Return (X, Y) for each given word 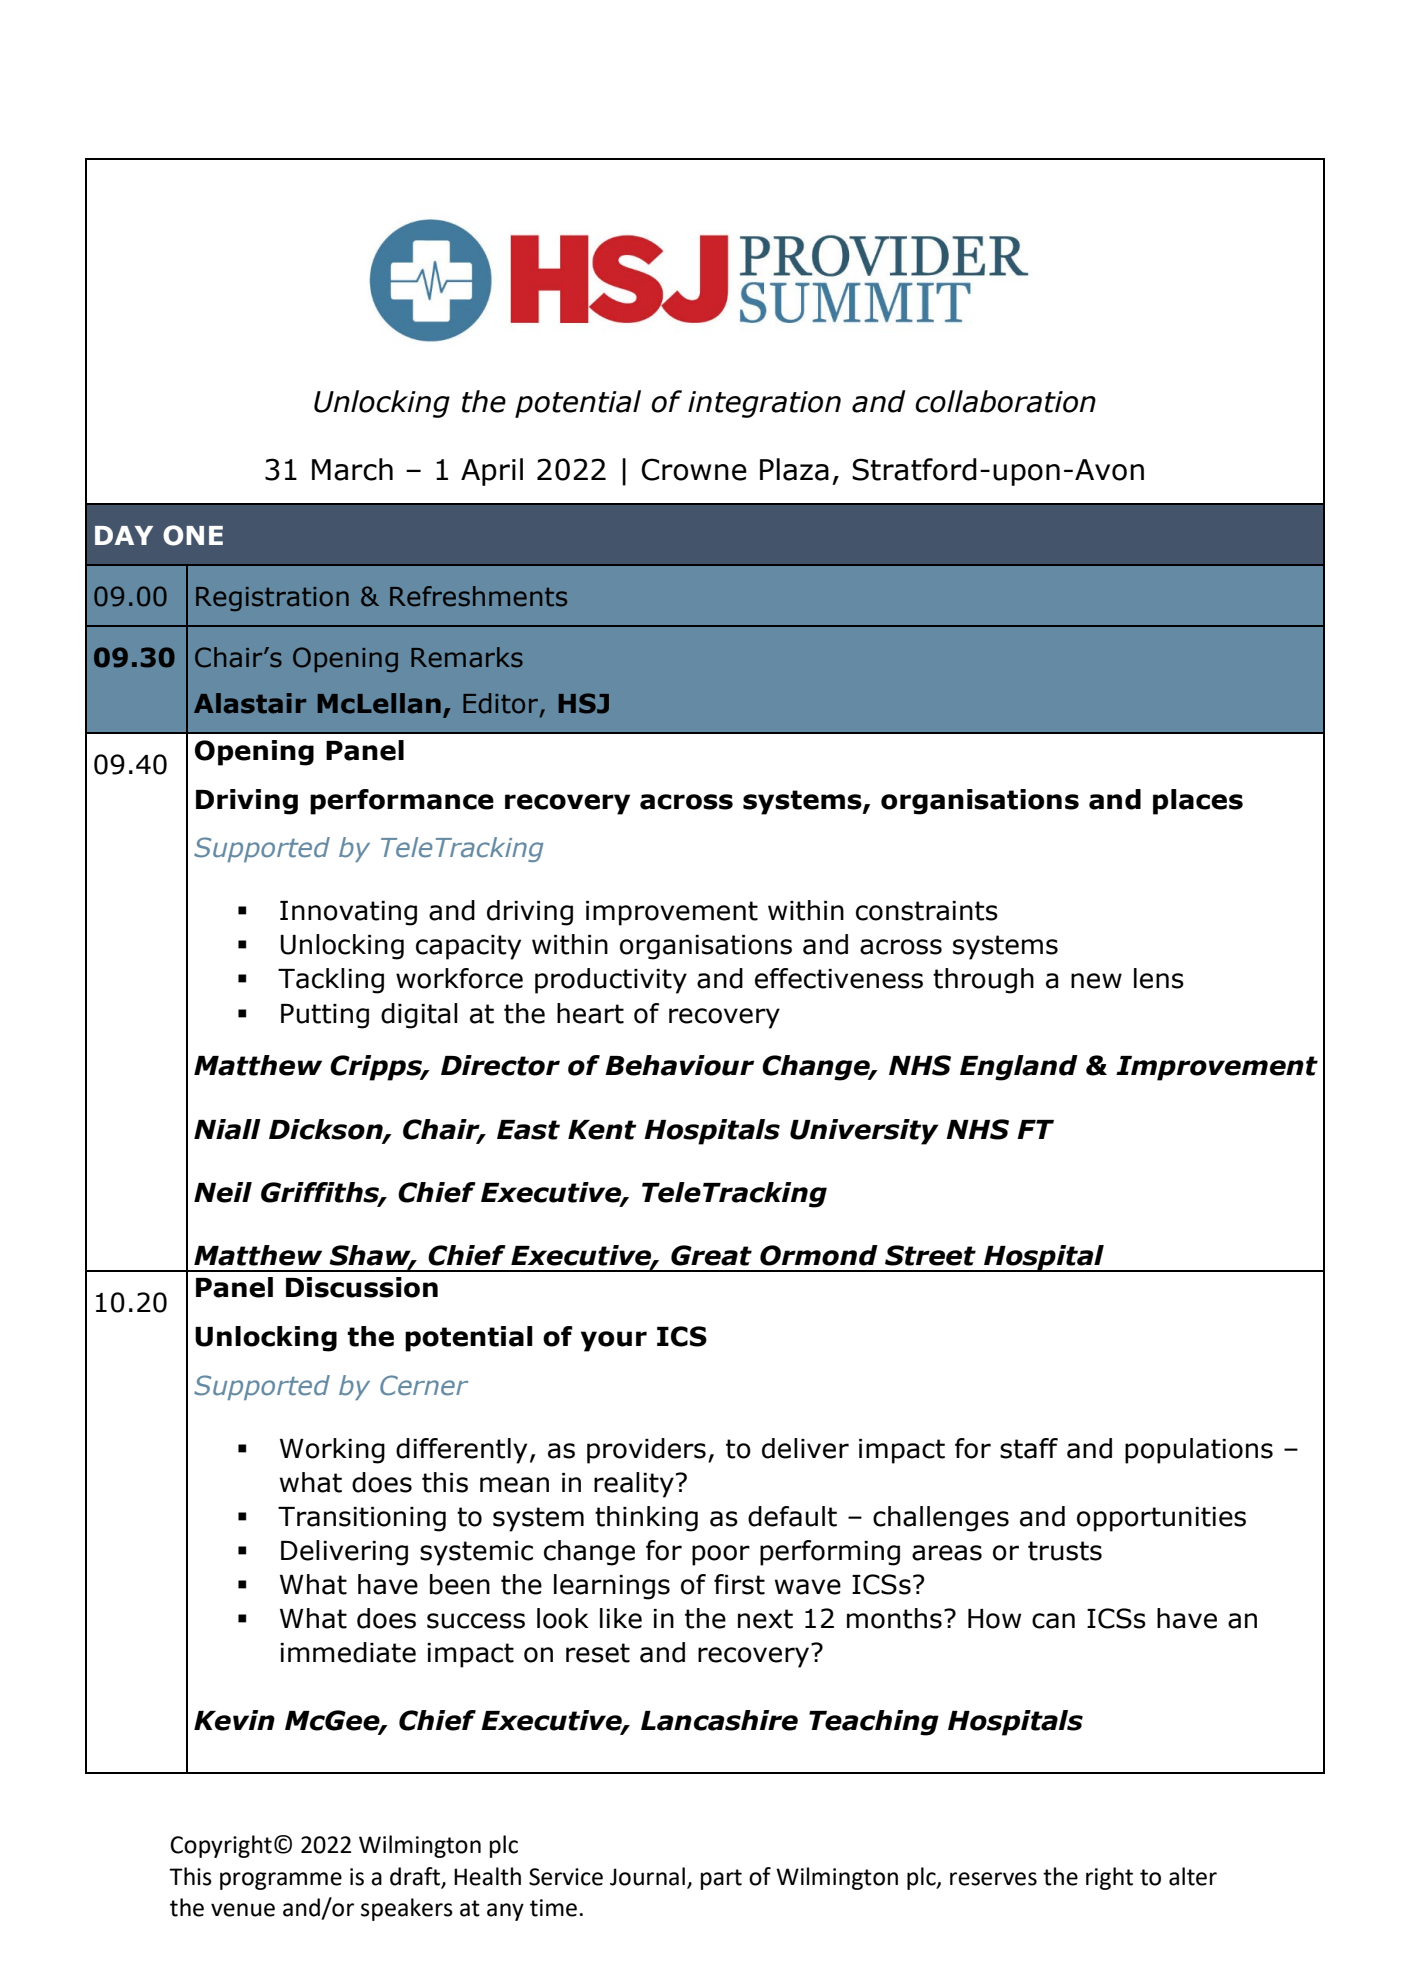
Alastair (250, 703)
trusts (1065, 1551)
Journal (647, 1876)
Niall (227, 1129)
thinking (646, 1519)
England (1019, 1068)
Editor (500, 703)
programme (281, 1881)
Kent (602, 1130)
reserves (993, 1879)
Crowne (694, 469)
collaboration (1005, 401)
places (1198, 802)
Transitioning (362, 1519)
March (352, 469)
